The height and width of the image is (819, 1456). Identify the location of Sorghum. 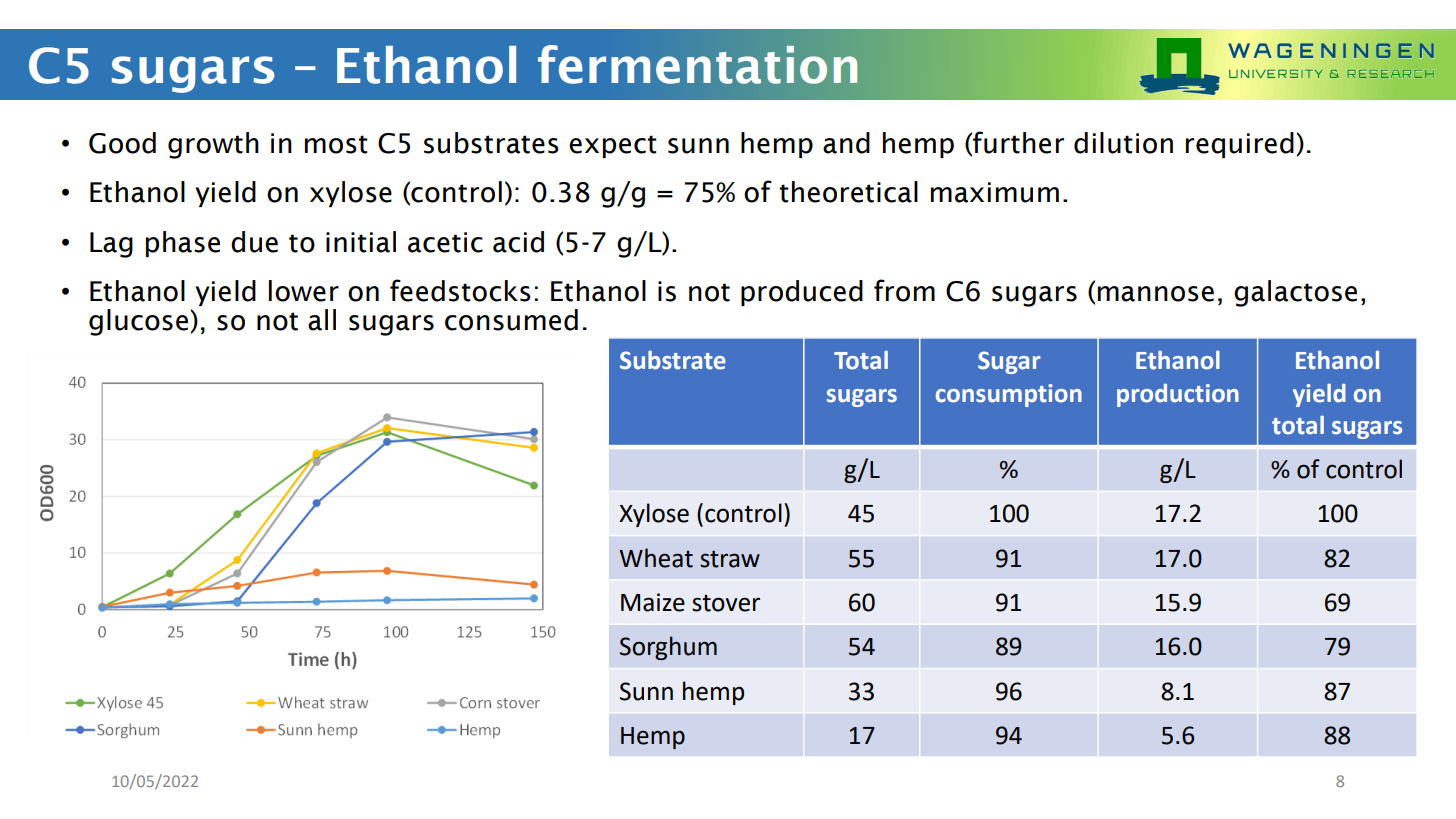
(668, 648).
